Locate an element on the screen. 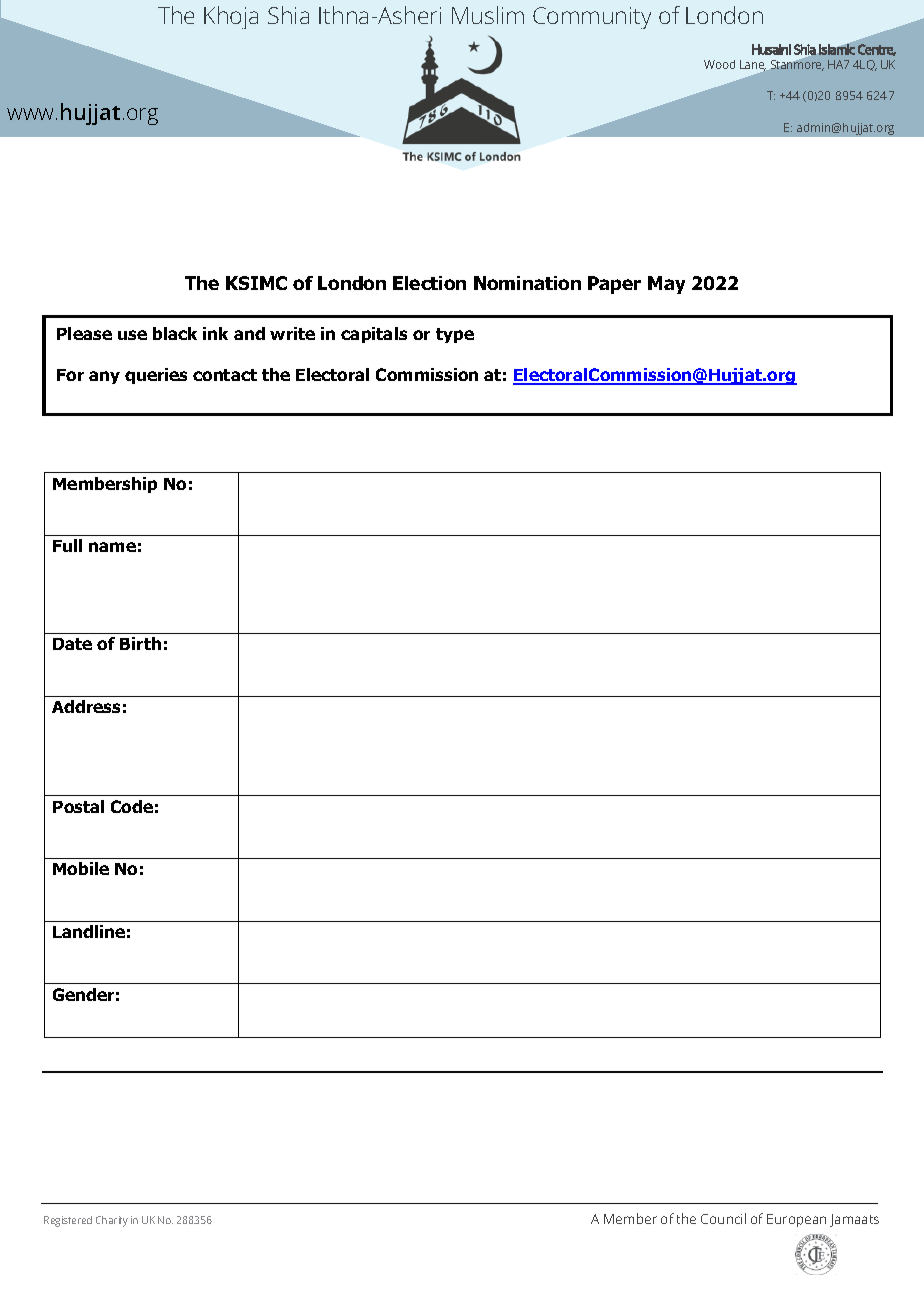 This screenshot has height=1308, width=924. May is located at coordinates (666, 285).
